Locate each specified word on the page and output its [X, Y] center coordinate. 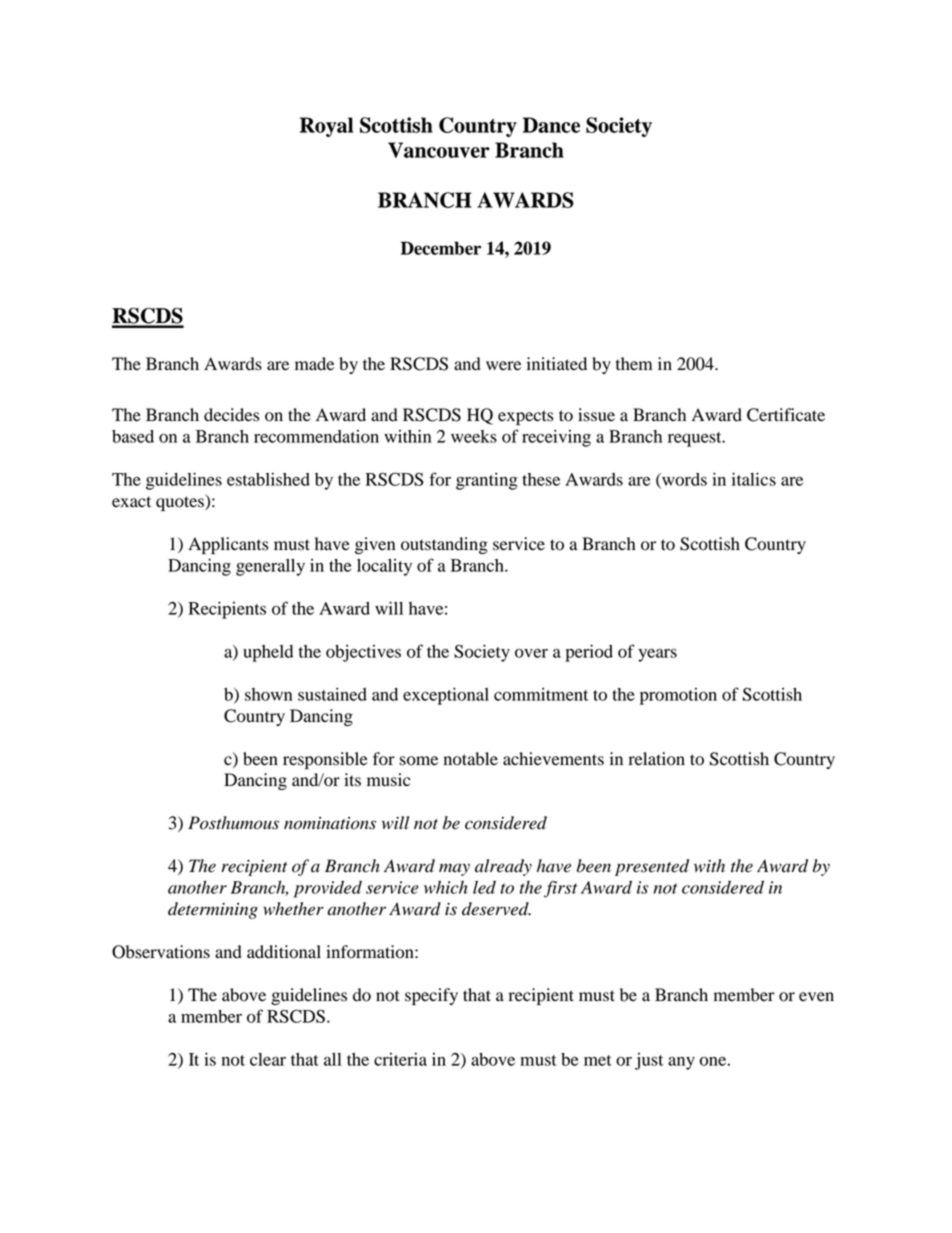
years [657, 655]
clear [268, 1059]
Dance [551, 125]
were [503, 366]
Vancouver [439, 150]
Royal [326, 127]
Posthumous [233, 823]
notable [471, 759]
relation [657, 759]
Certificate [786, 415]
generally [270, 567]
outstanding [444, 545]
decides [231, 415]
